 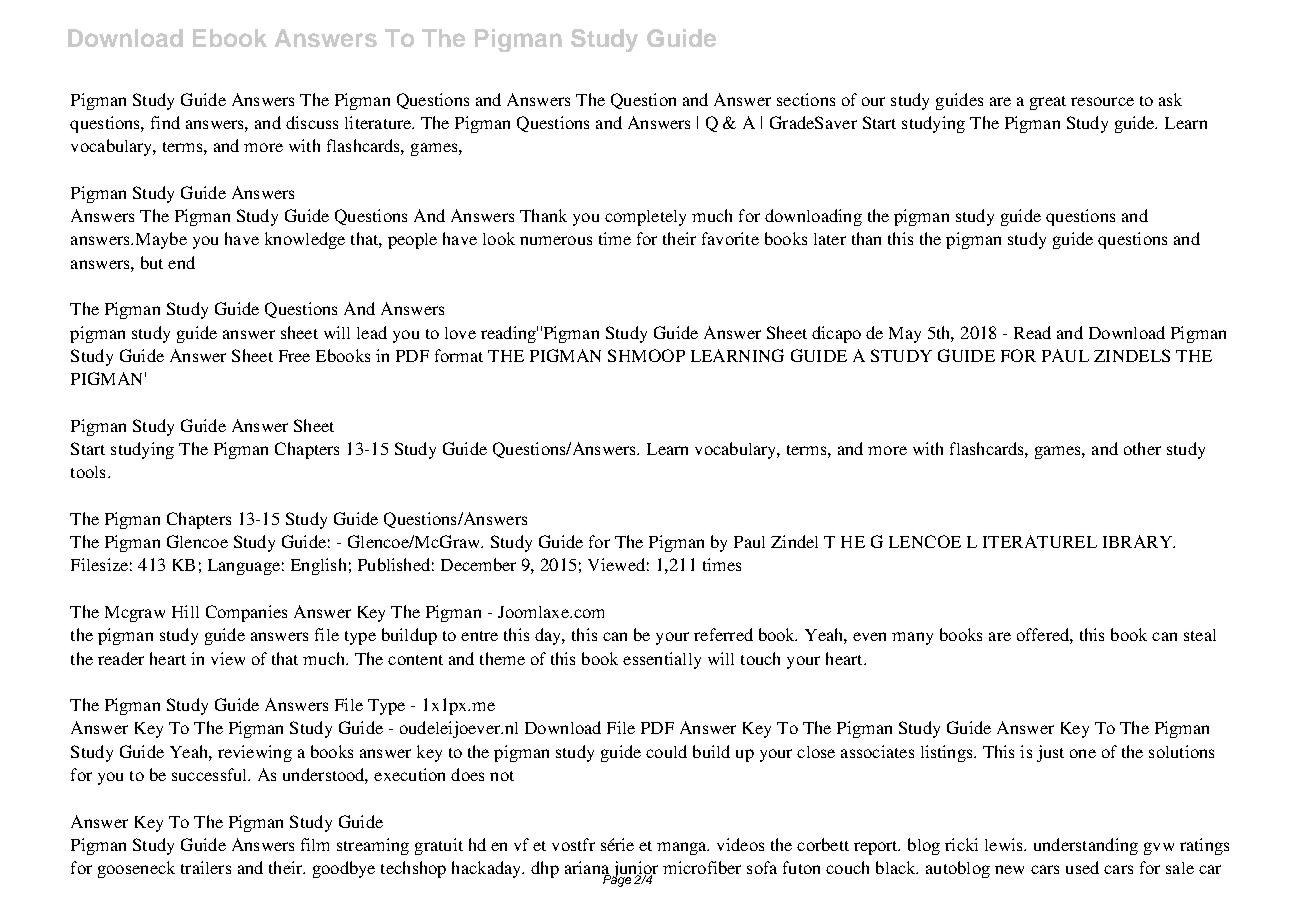 What do you see at coordinates (1142, 448) in the screenshot?
I see `other` at bounding box center [1142, 448].
